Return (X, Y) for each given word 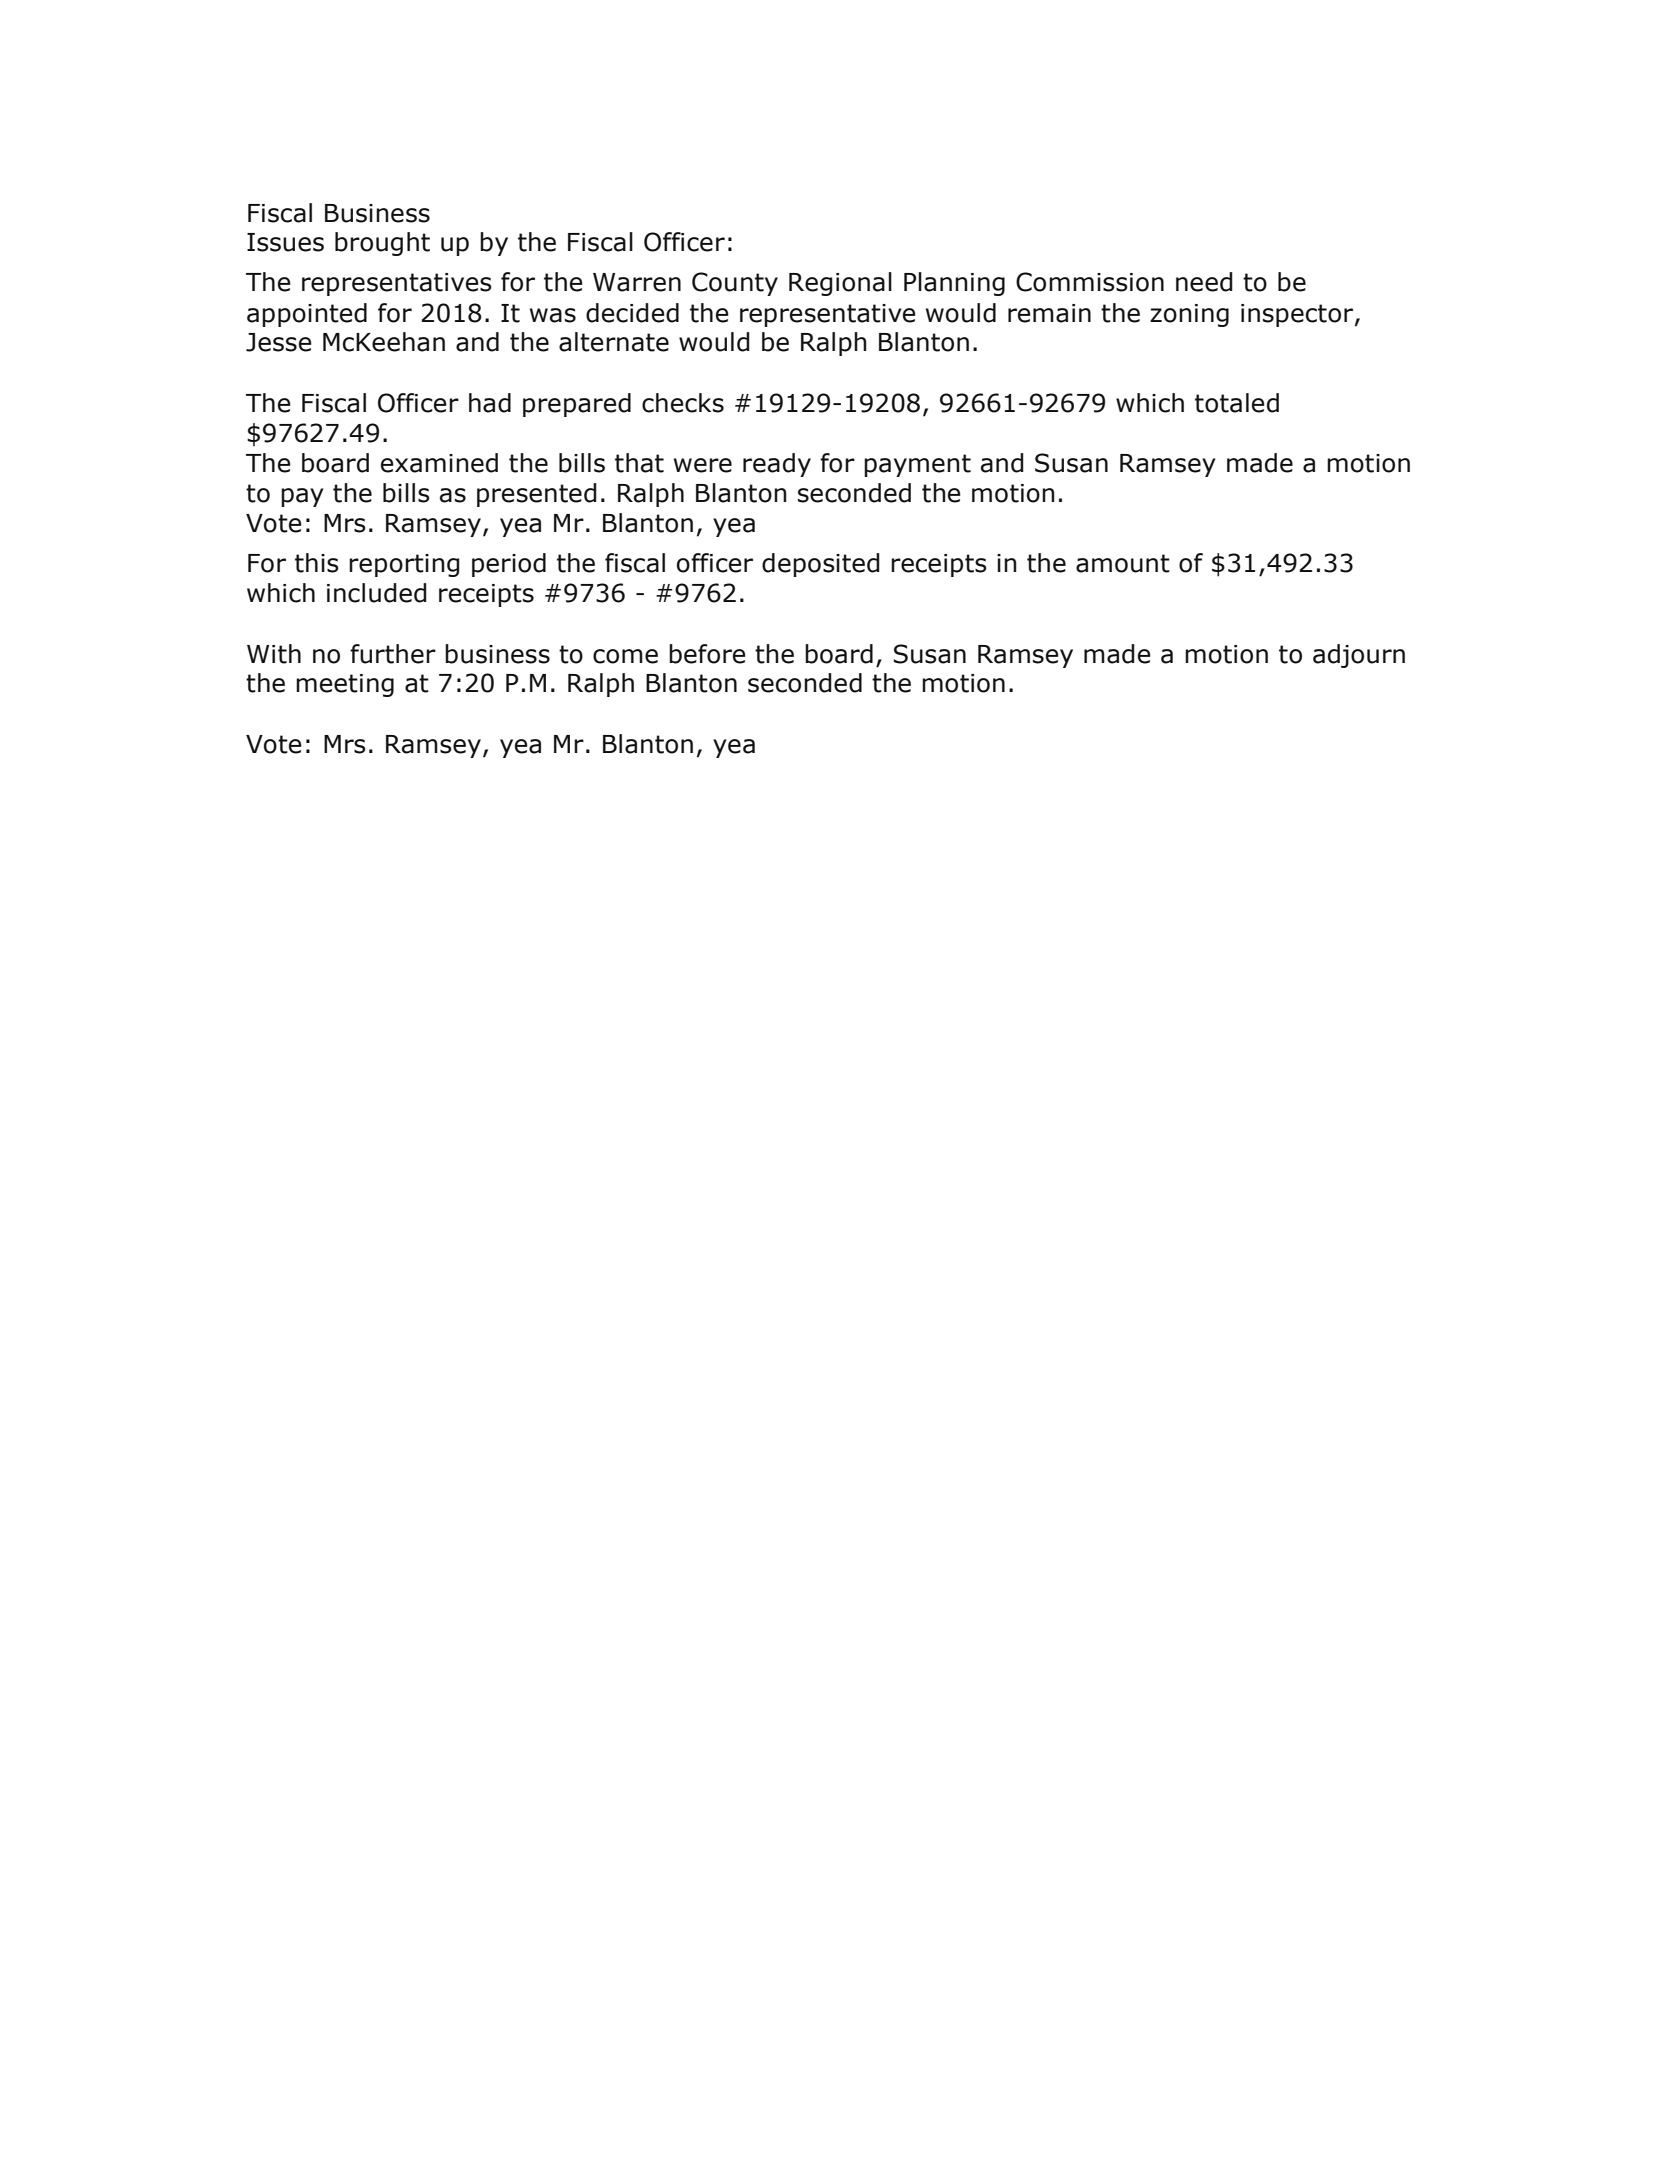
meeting (345, 685)
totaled (1237, 403)
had (490, 403)
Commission (1090, 282)
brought (382, 244)
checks (683, 403)
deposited (821, 565)
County (735, 284)
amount (1123, 563)
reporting (404, 565)
